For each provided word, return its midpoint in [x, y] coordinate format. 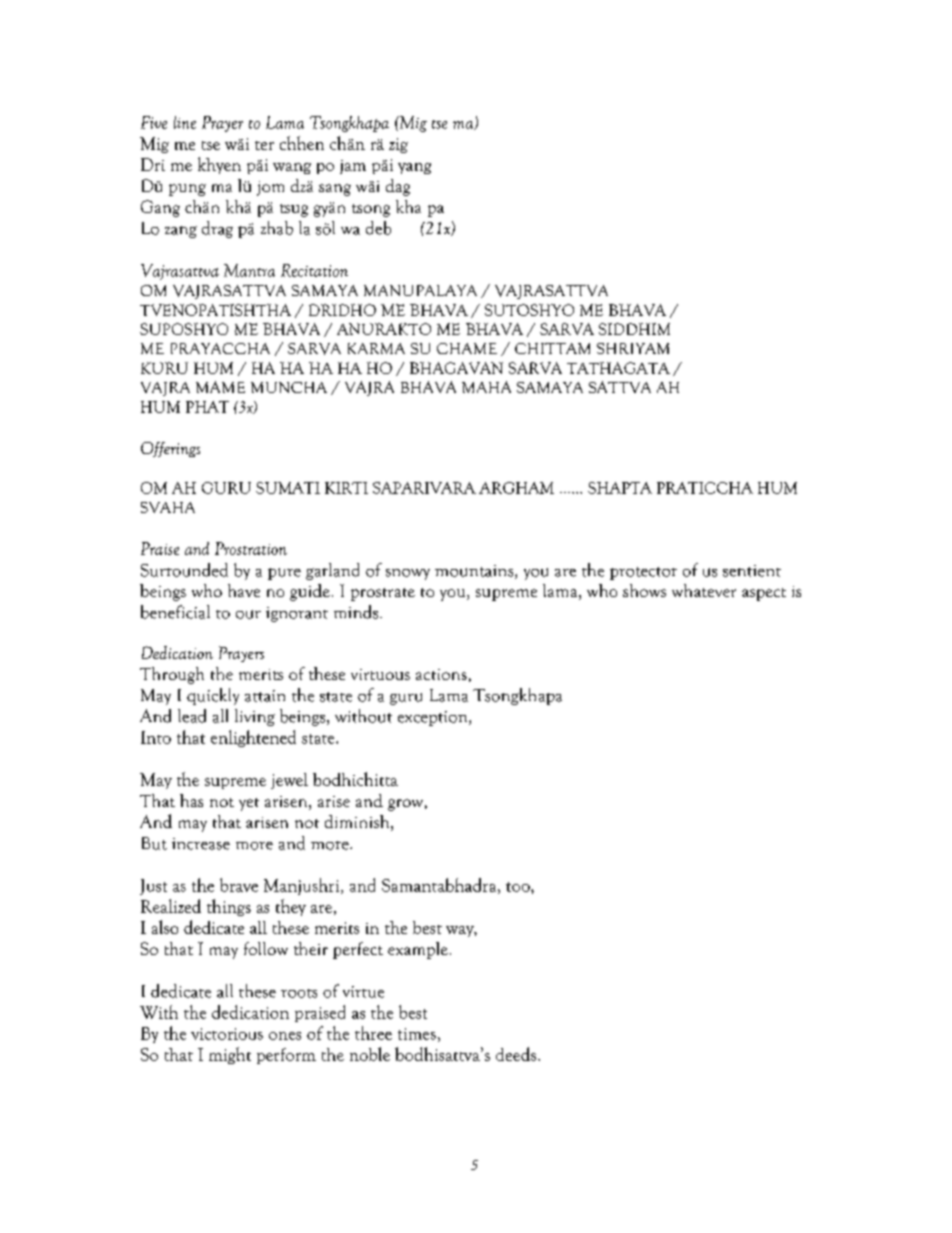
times [417, 1034]
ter [264, 145]
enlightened [253, 738]
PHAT [207, 407]
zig [398, 145]
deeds [516, 1054]
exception [434, 718]
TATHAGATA [618, 368]
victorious [227, 1034]
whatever [704, 590]
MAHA [486, 387]
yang [414, 168]
